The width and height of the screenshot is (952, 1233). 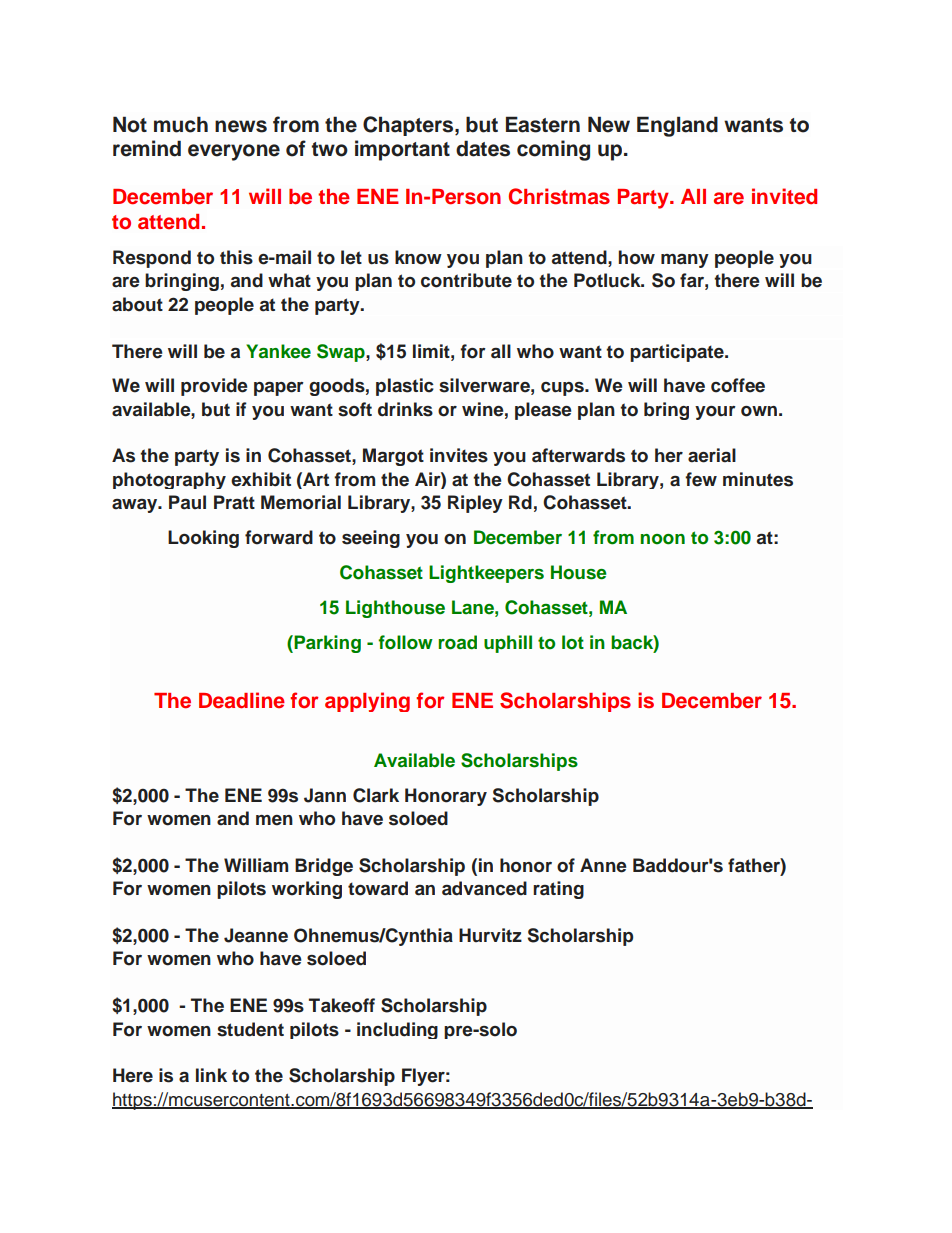 What do you see at coordinates (203, 539) in the screenshot?
I see `Looking` at bounding box center [203, 539].
